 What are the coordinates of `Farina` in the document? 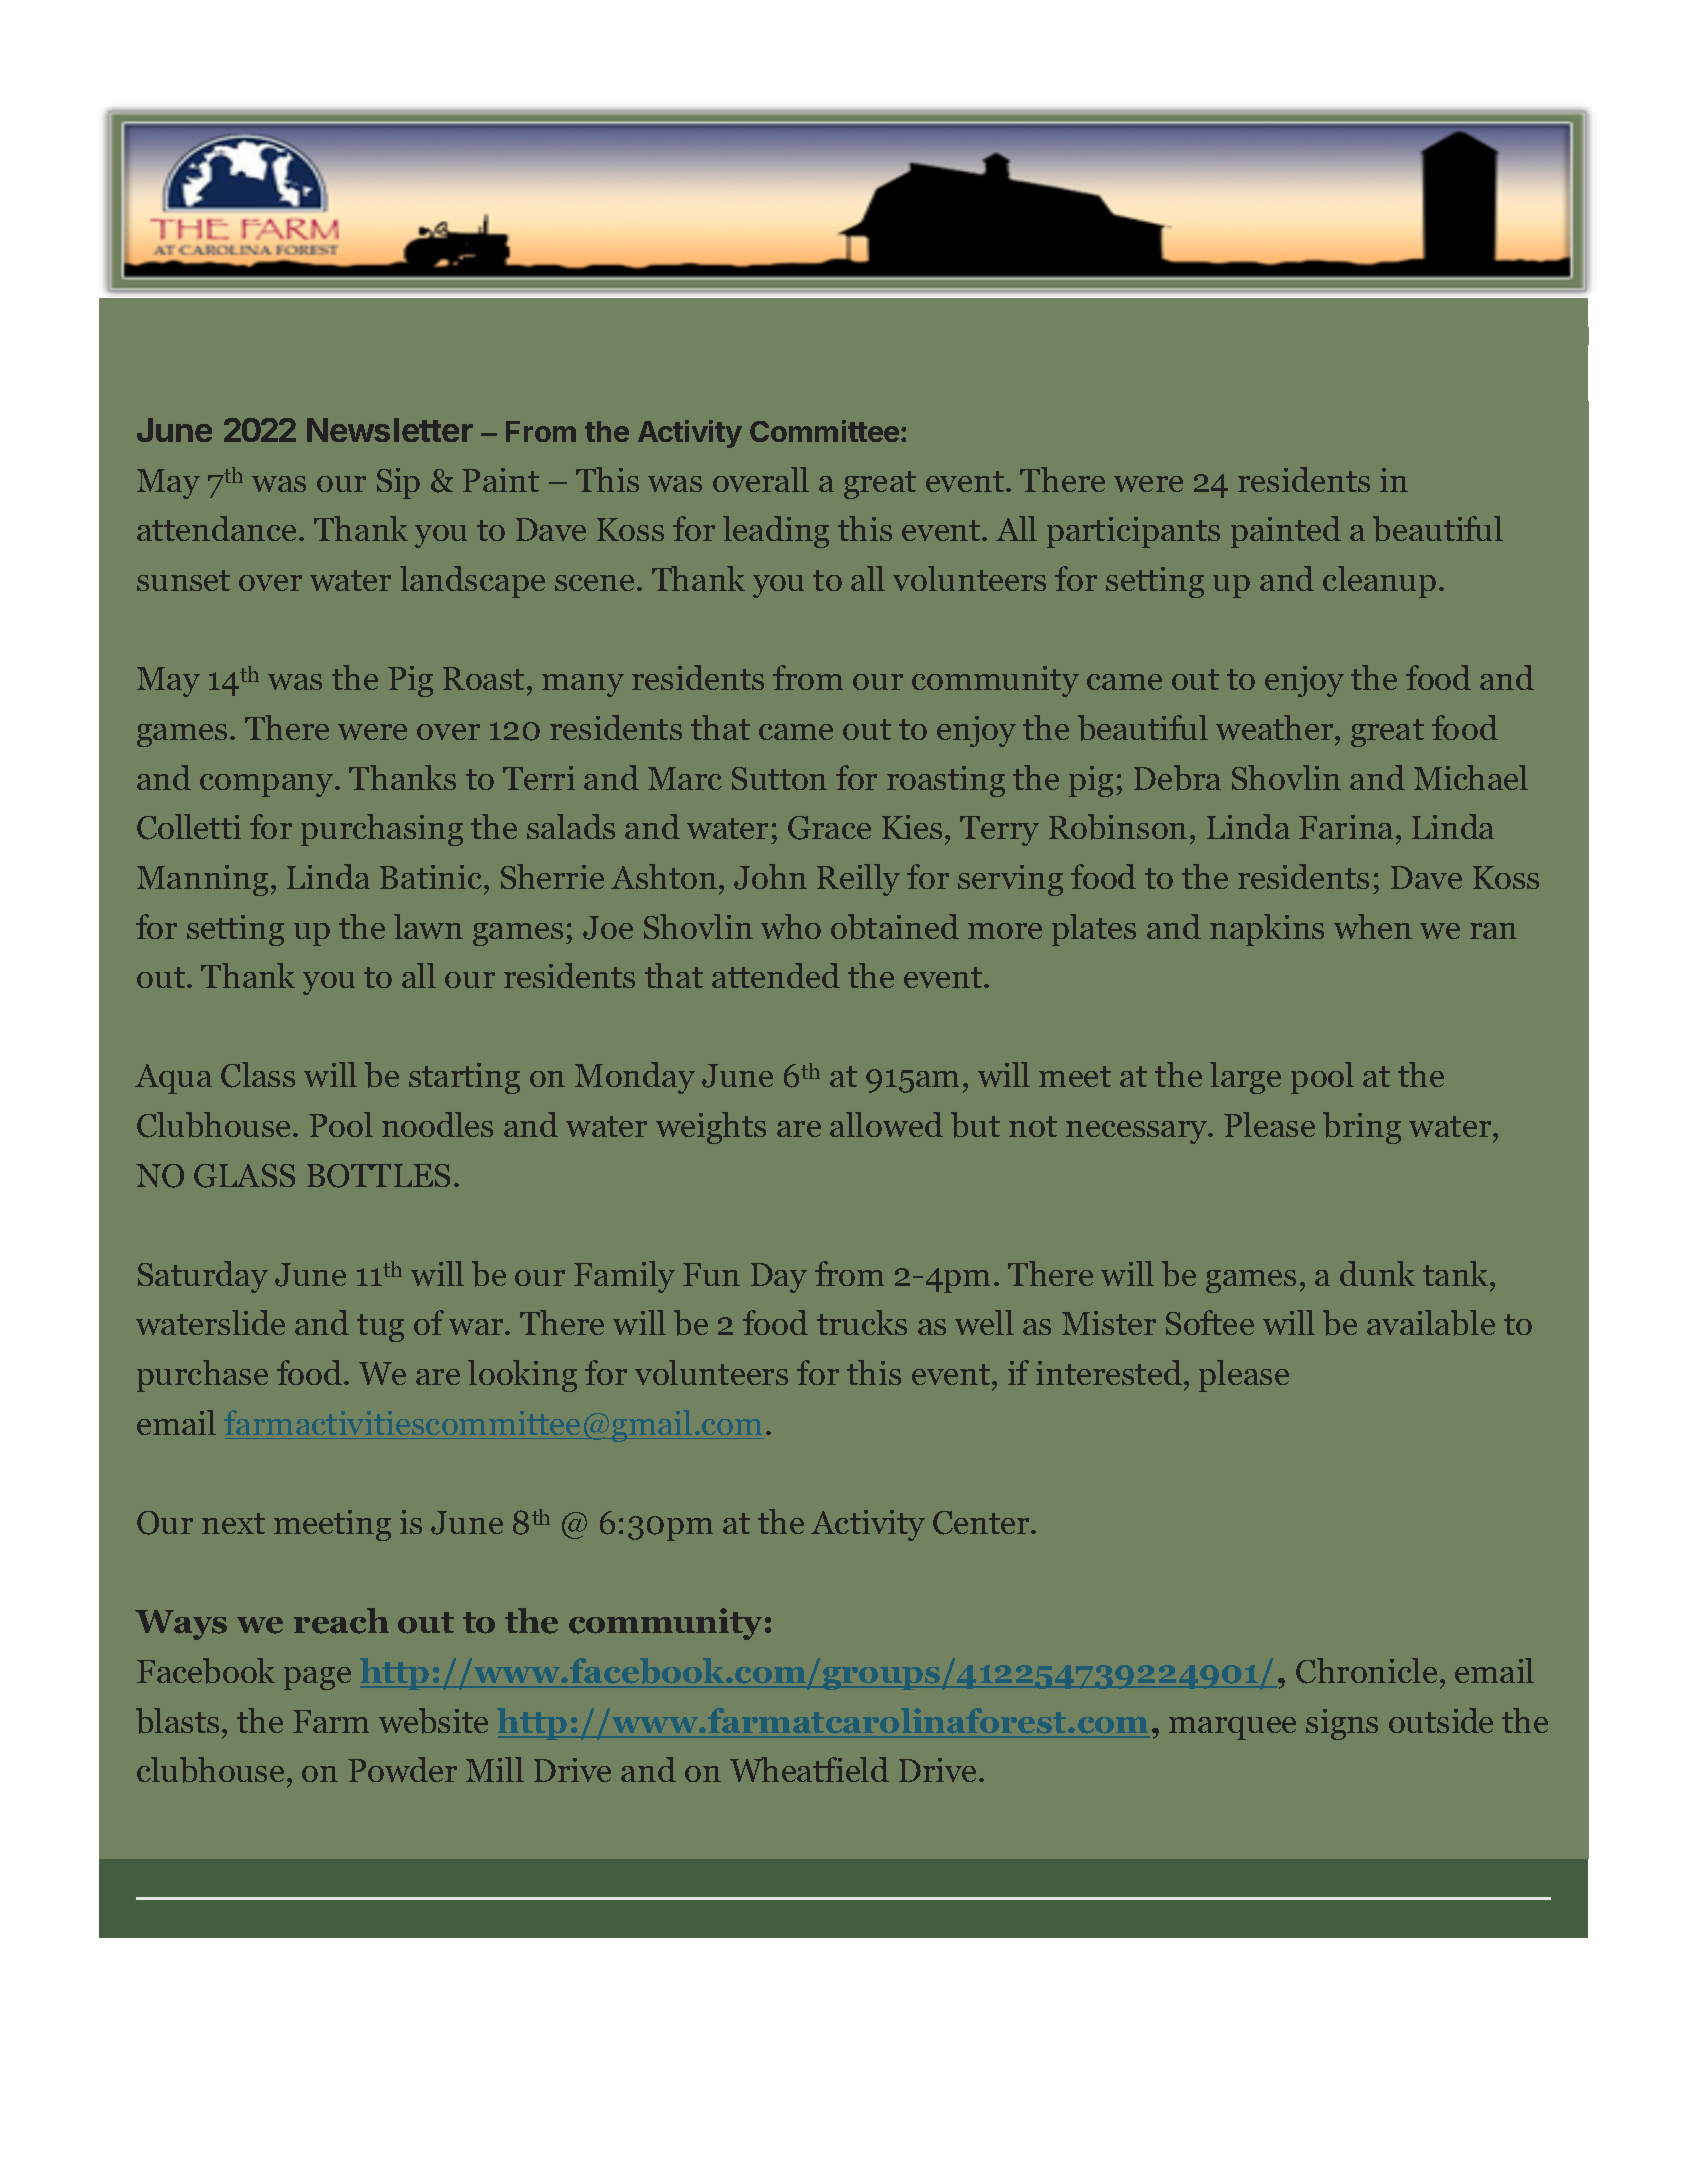 It's located at (1348, 827).
